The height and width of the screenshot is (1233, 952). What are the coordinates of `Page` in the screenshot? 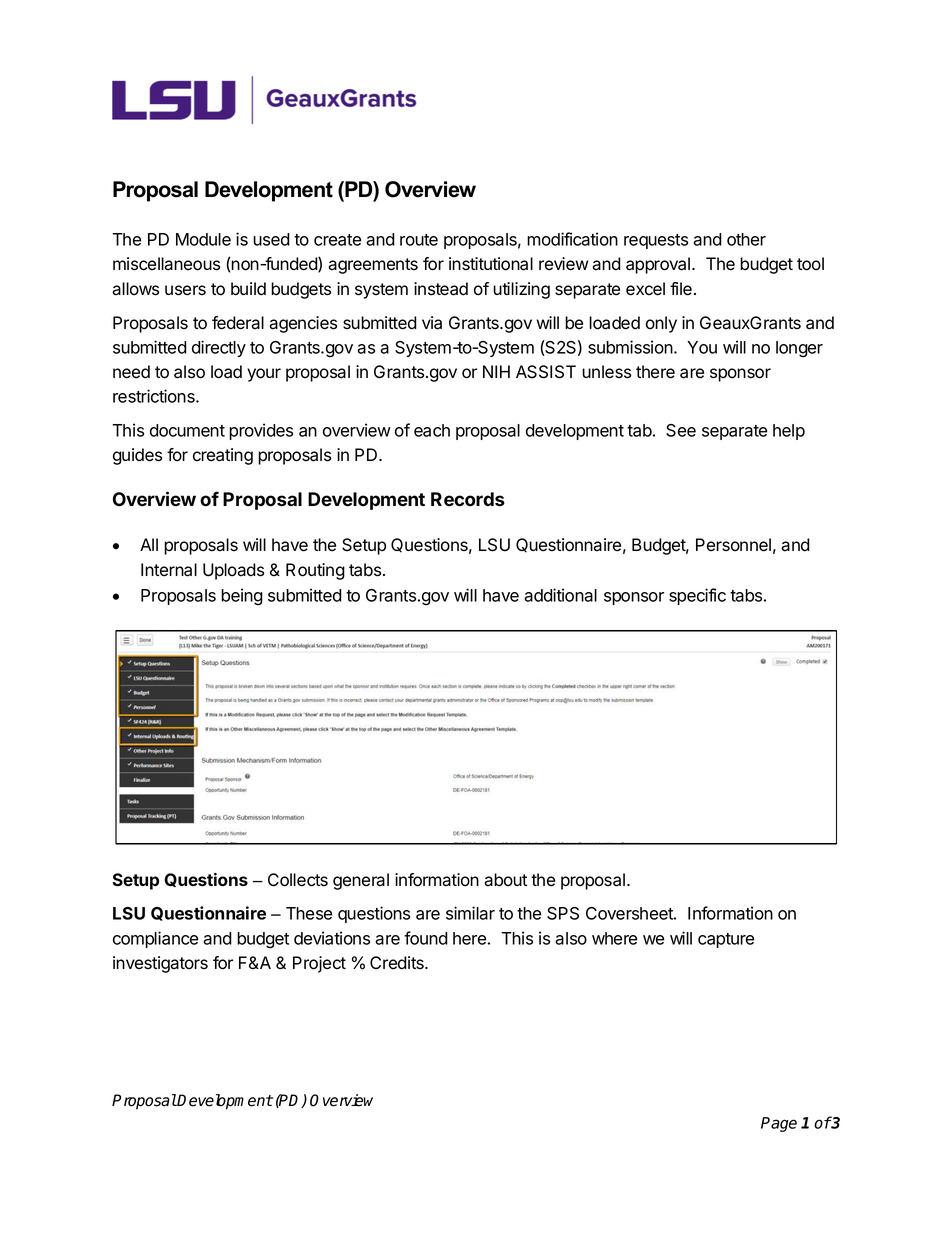 It's located at (779, 1124).
